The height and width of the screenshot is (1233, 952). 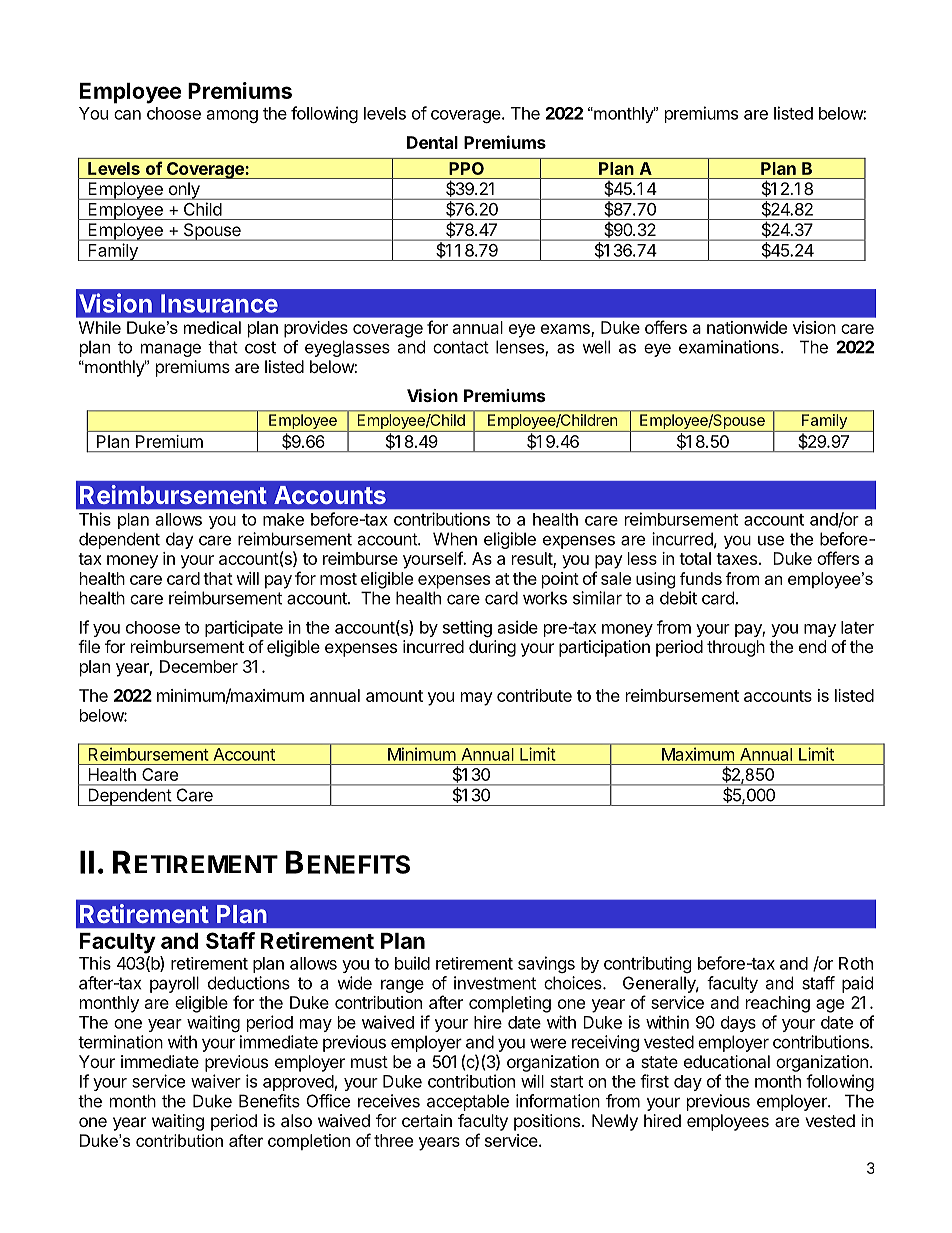 I want to click on setting, so click(x=467, y=628).
